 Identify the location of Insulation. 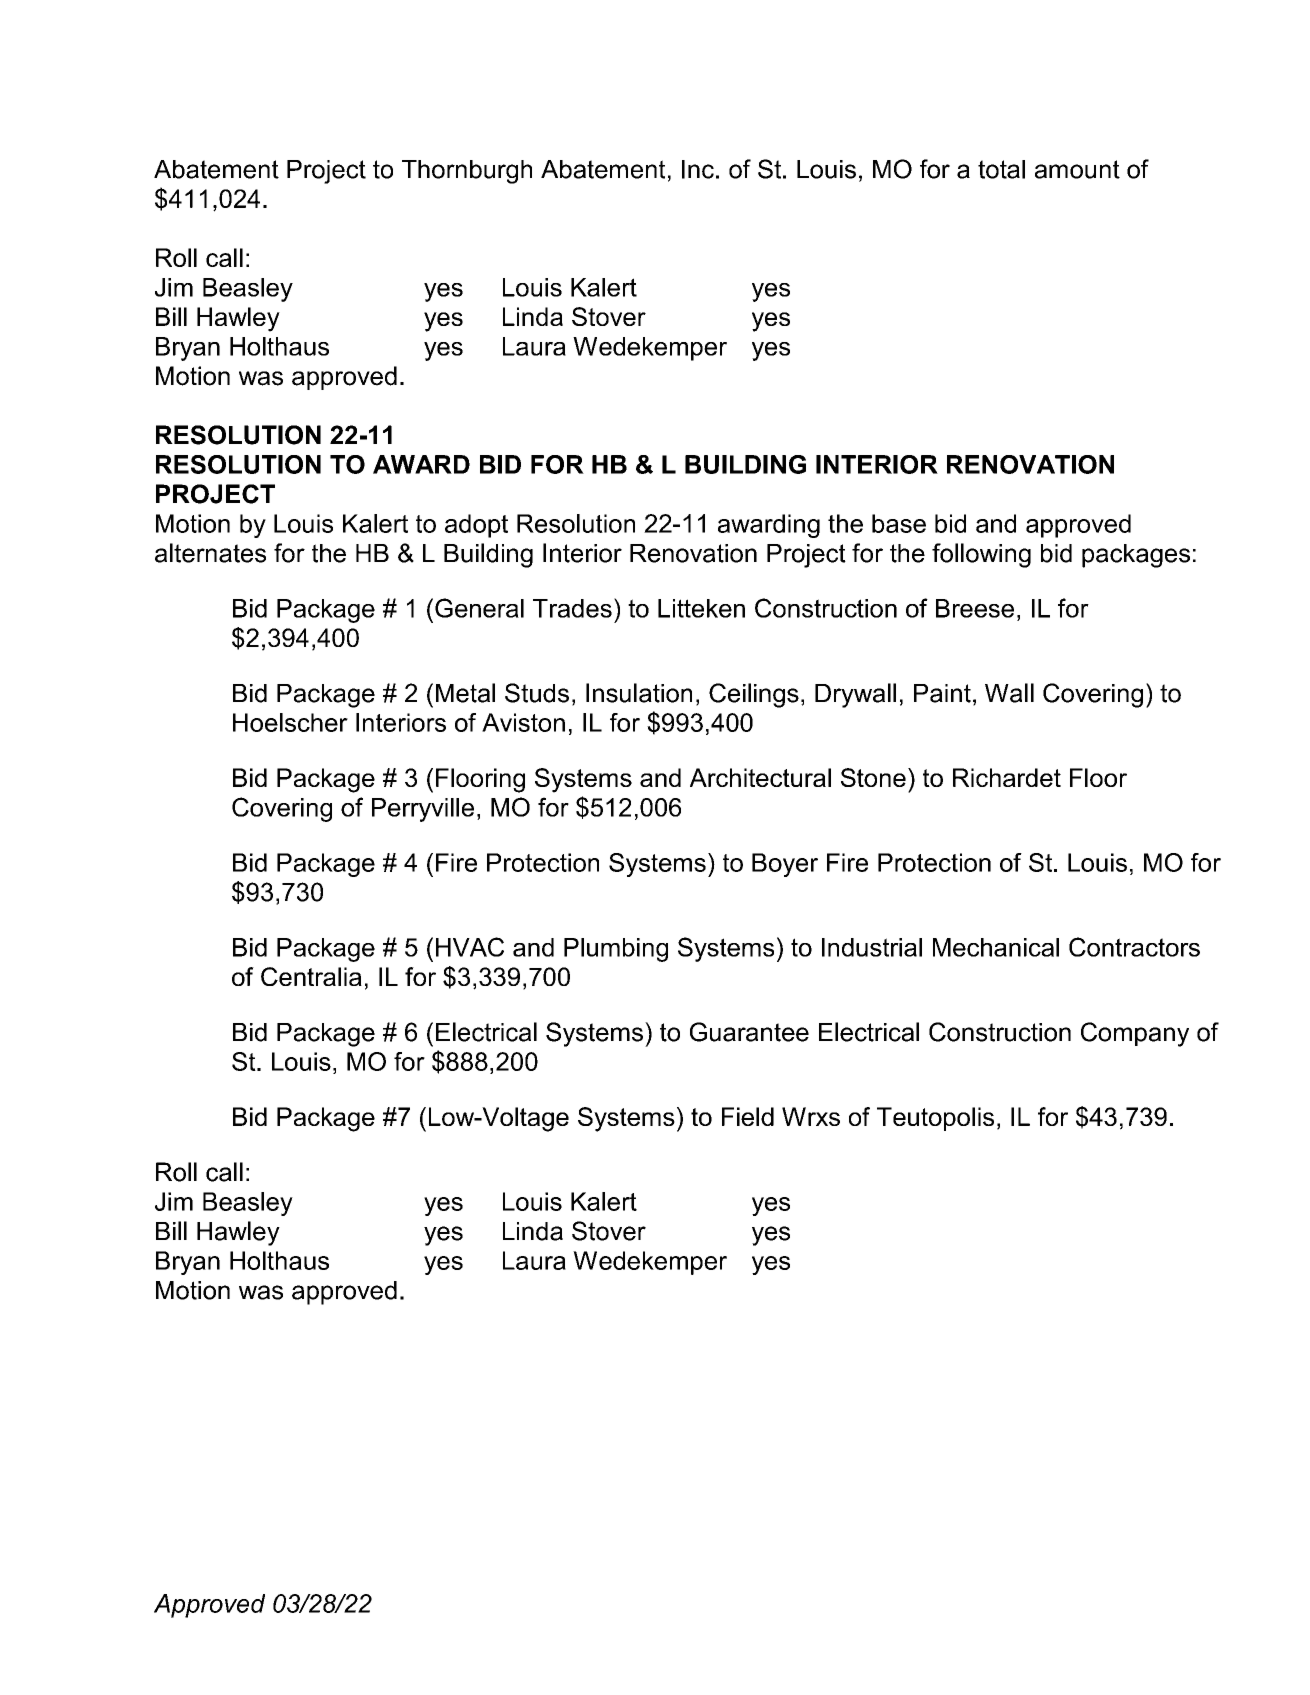
(639, 693).
